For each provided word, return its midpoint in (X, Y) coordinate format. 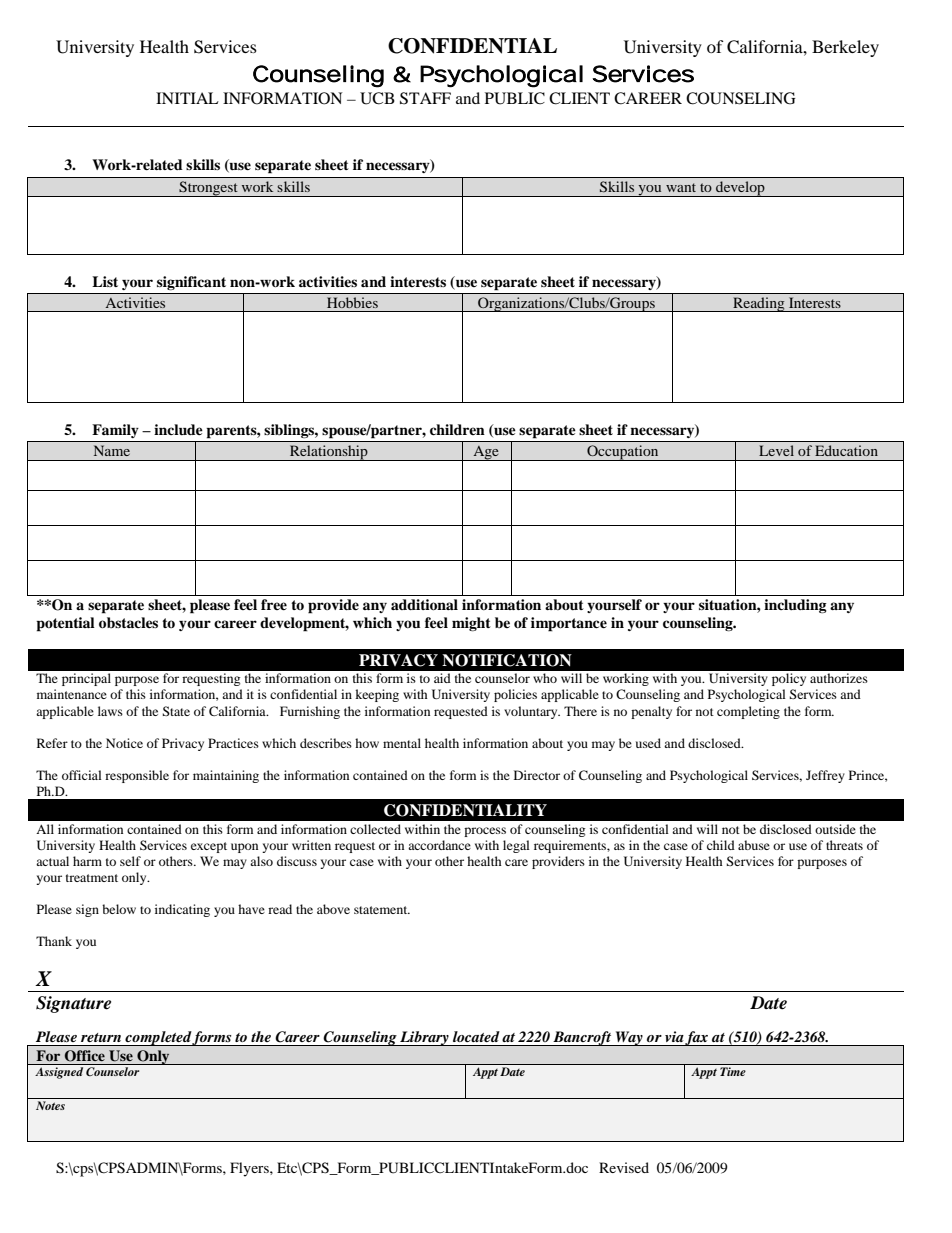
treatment (92, 878)
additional (424, 605)
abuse (754, 845)
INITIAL (187, 98)
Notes (50, 1105)
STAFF (425, 98)
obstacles (128, 623)
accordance (439, 845)
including (795, 606)
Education (846, 450)
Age (486, 453)
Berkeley (845, 48)
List (105, 281)
